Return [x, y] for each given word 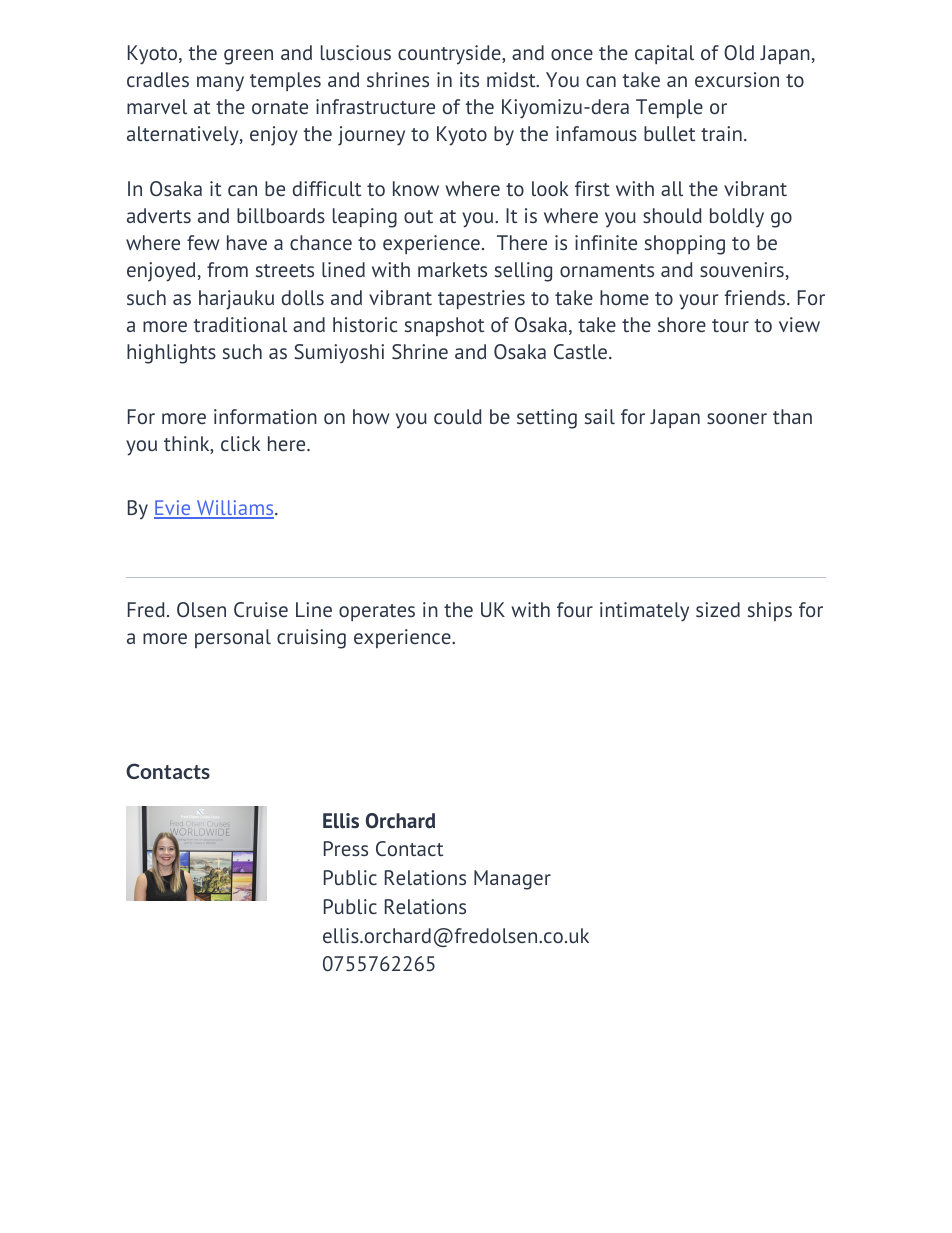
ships [770, 611]
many [220, 84]
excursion [737, 79]
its [469, 79]
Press [346, 848]
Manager [512, 880]
